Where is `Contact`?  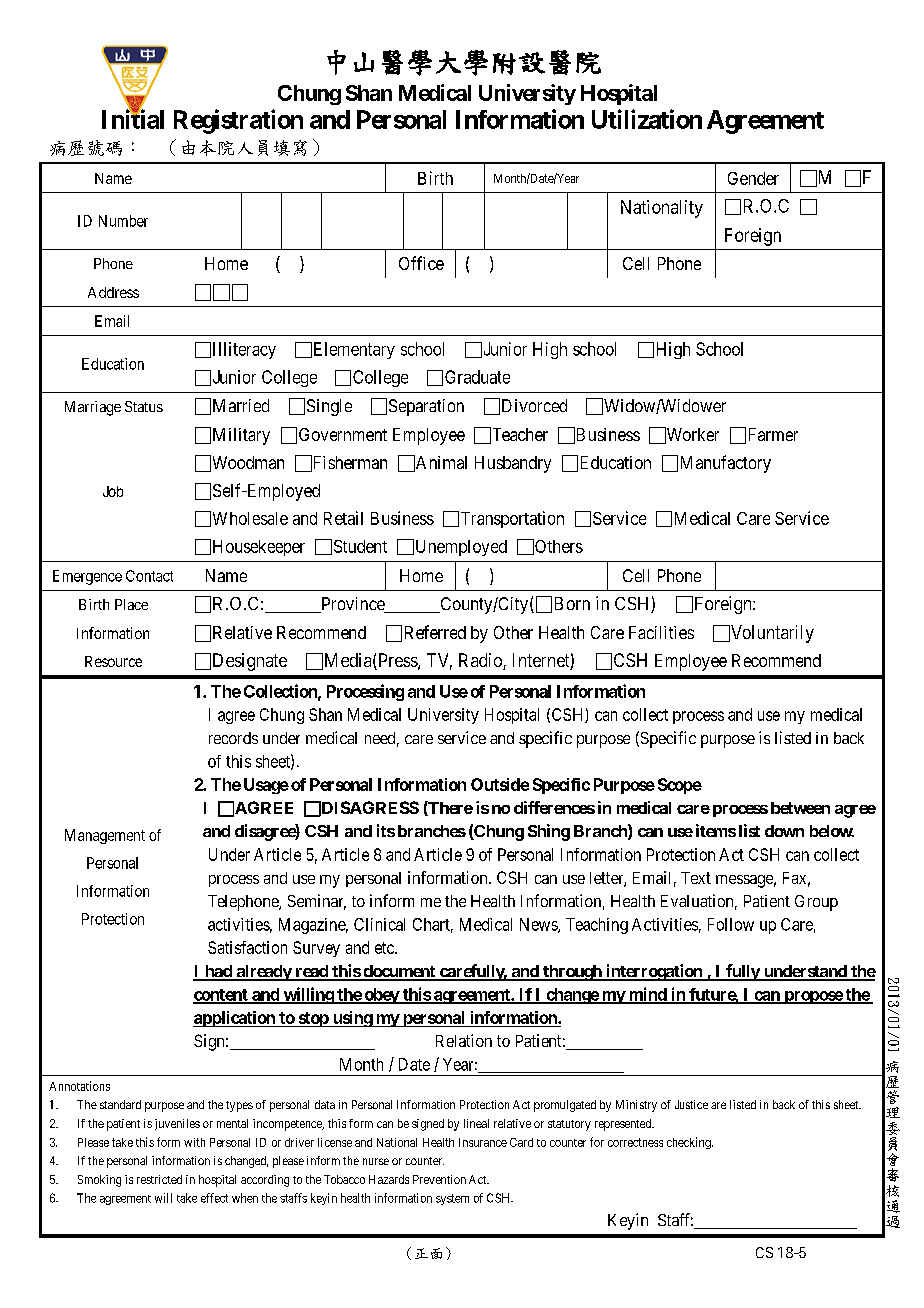 Contact is located at coordinates (149, 576).
